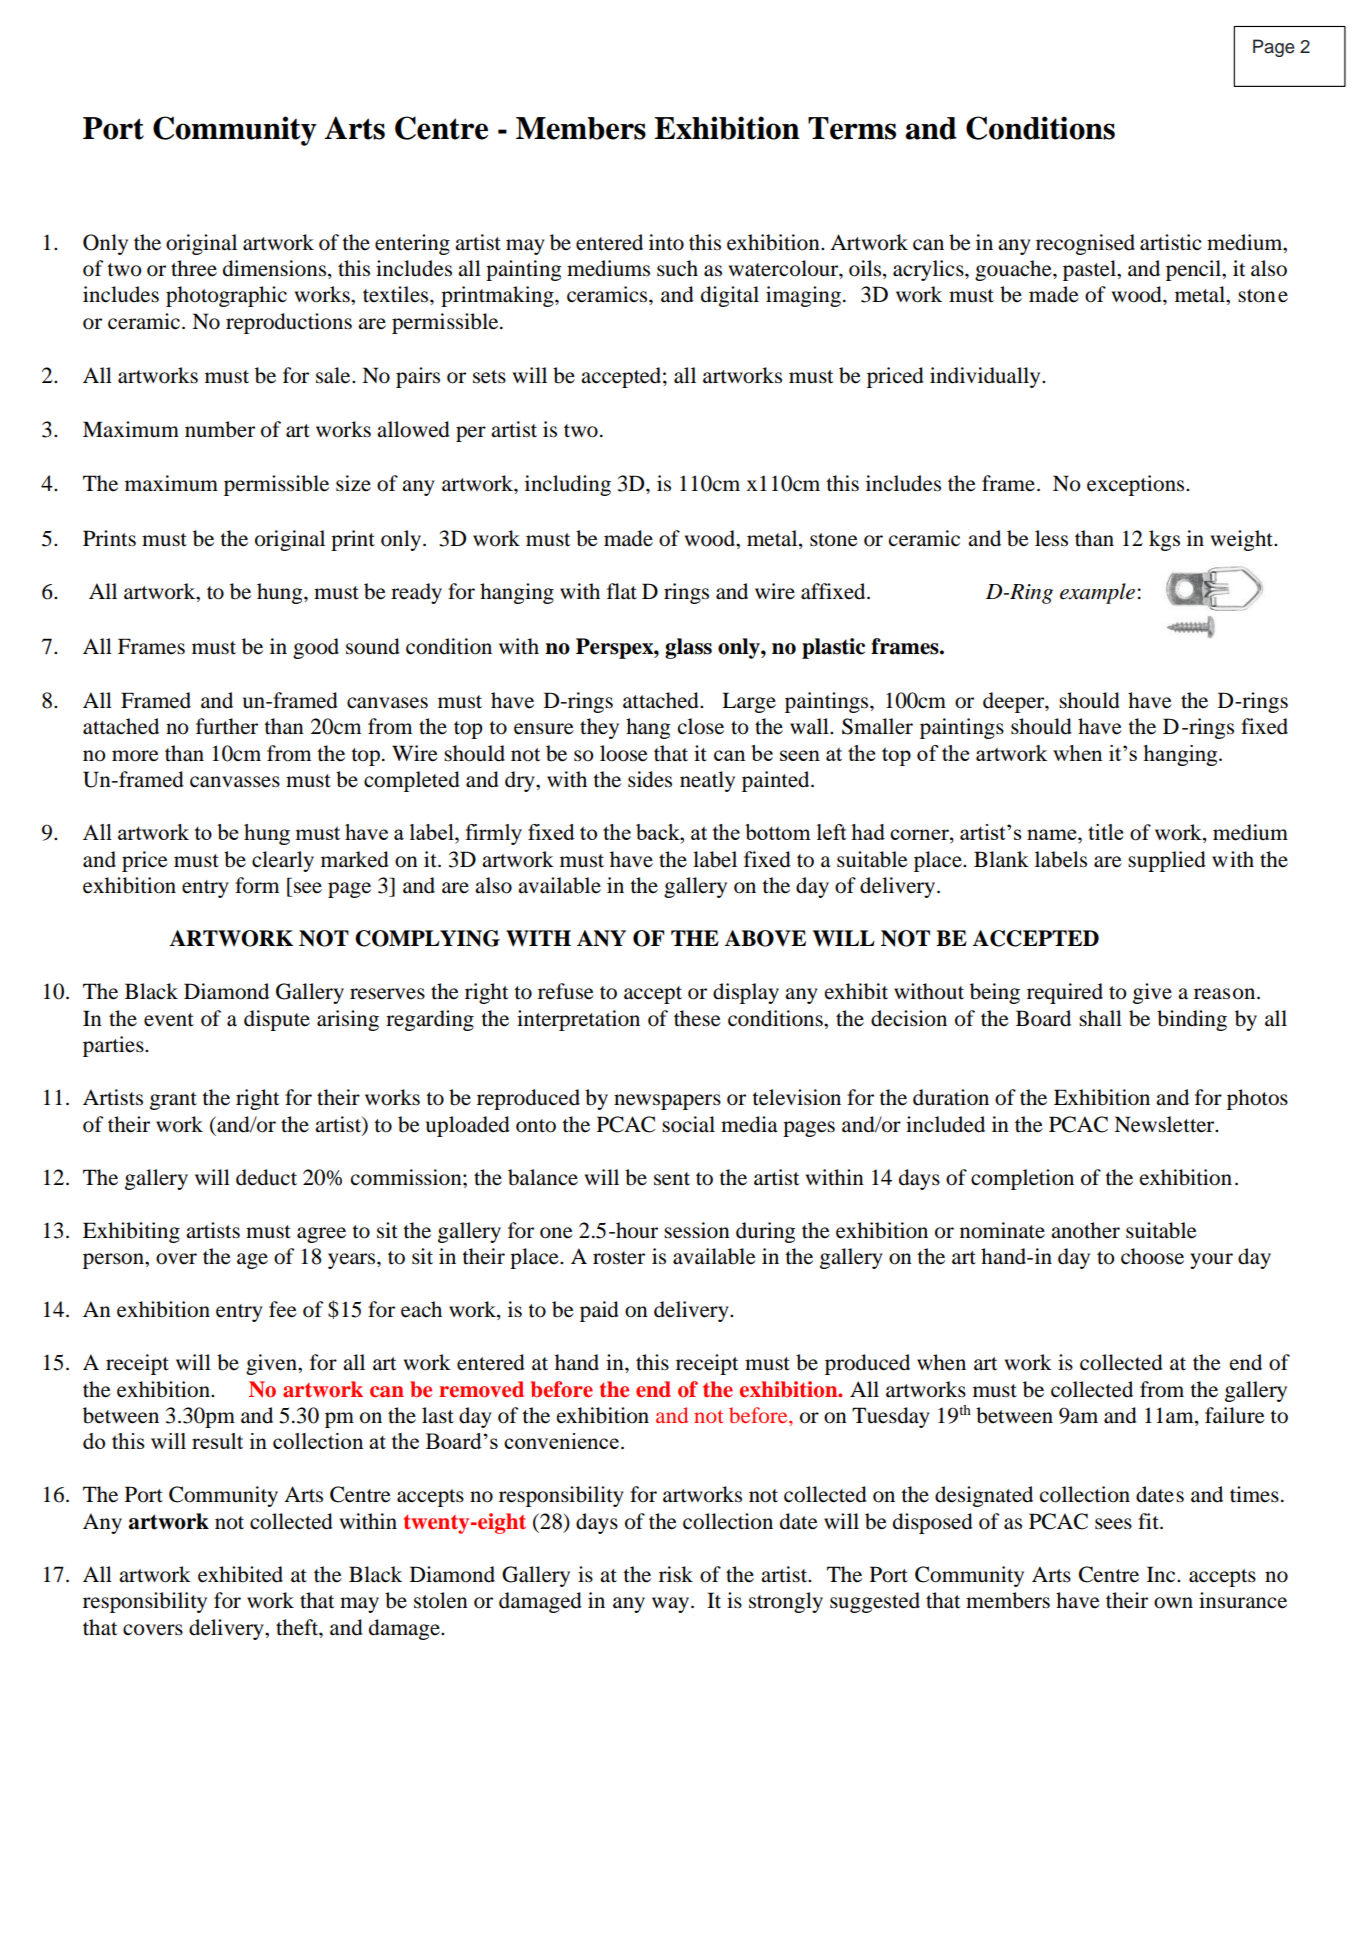 This screenshot has width=1371, height=1939. I want to click on session, so click(697, 1230).
